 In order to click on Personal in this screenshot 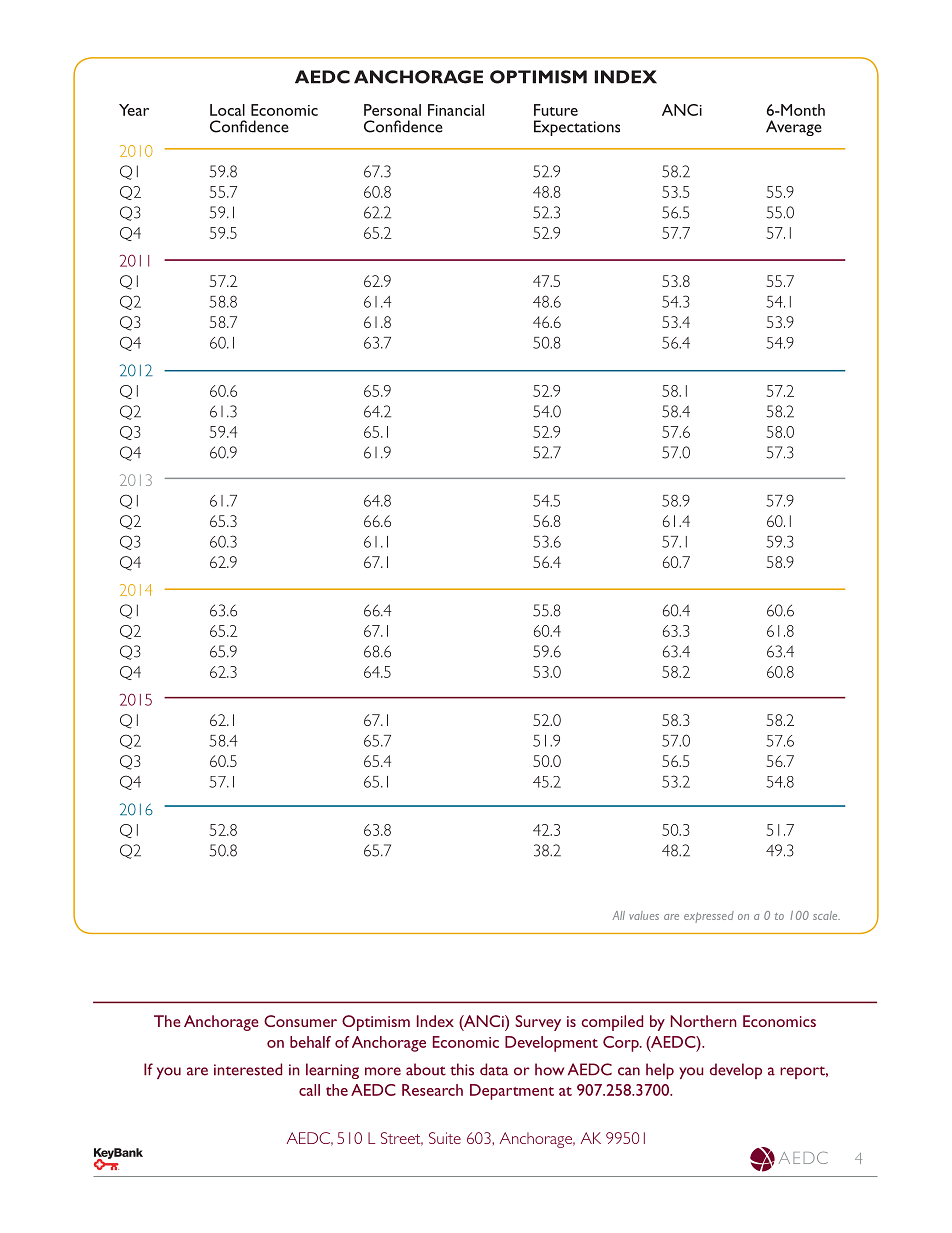, I will do `click(392, 110)`.
